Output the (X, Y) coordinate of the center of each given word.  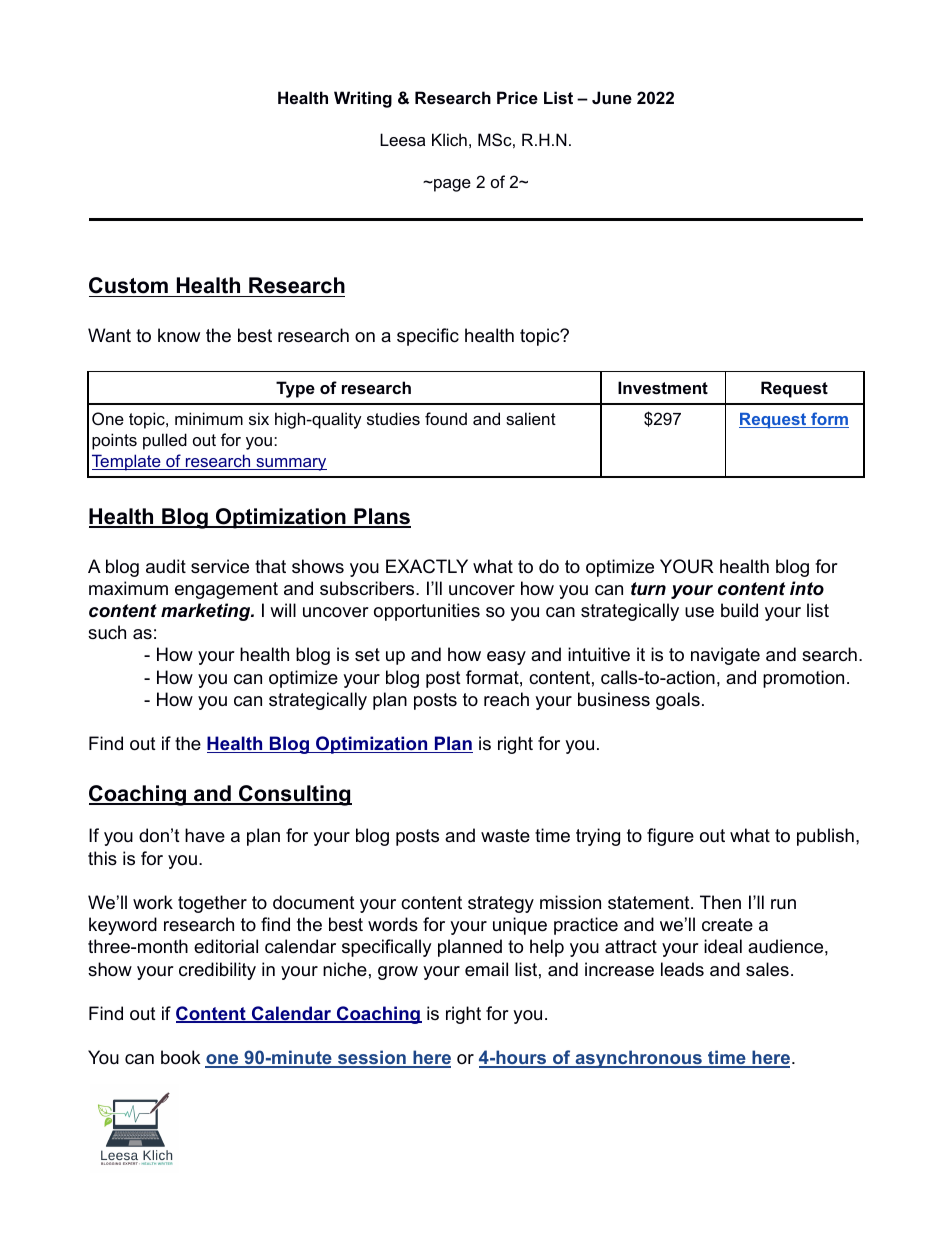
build (739, 610)
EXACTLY (427, 566)
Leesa (402, 139)
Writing (363, 99)
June (612, 97)
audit (166, 566)
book (180, 1057)
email (486, 969)
